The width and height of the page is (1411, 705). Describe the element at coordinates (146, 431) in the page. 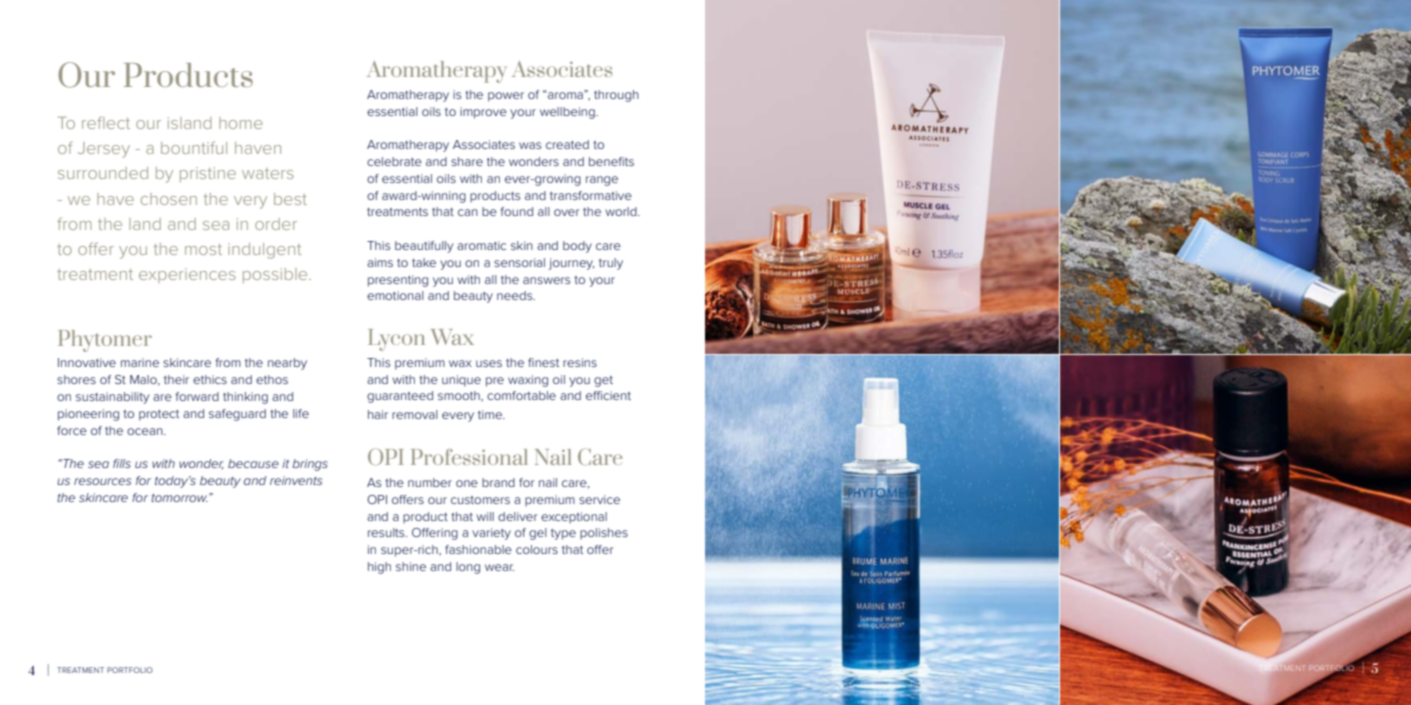

I see `ocean` at that location.
